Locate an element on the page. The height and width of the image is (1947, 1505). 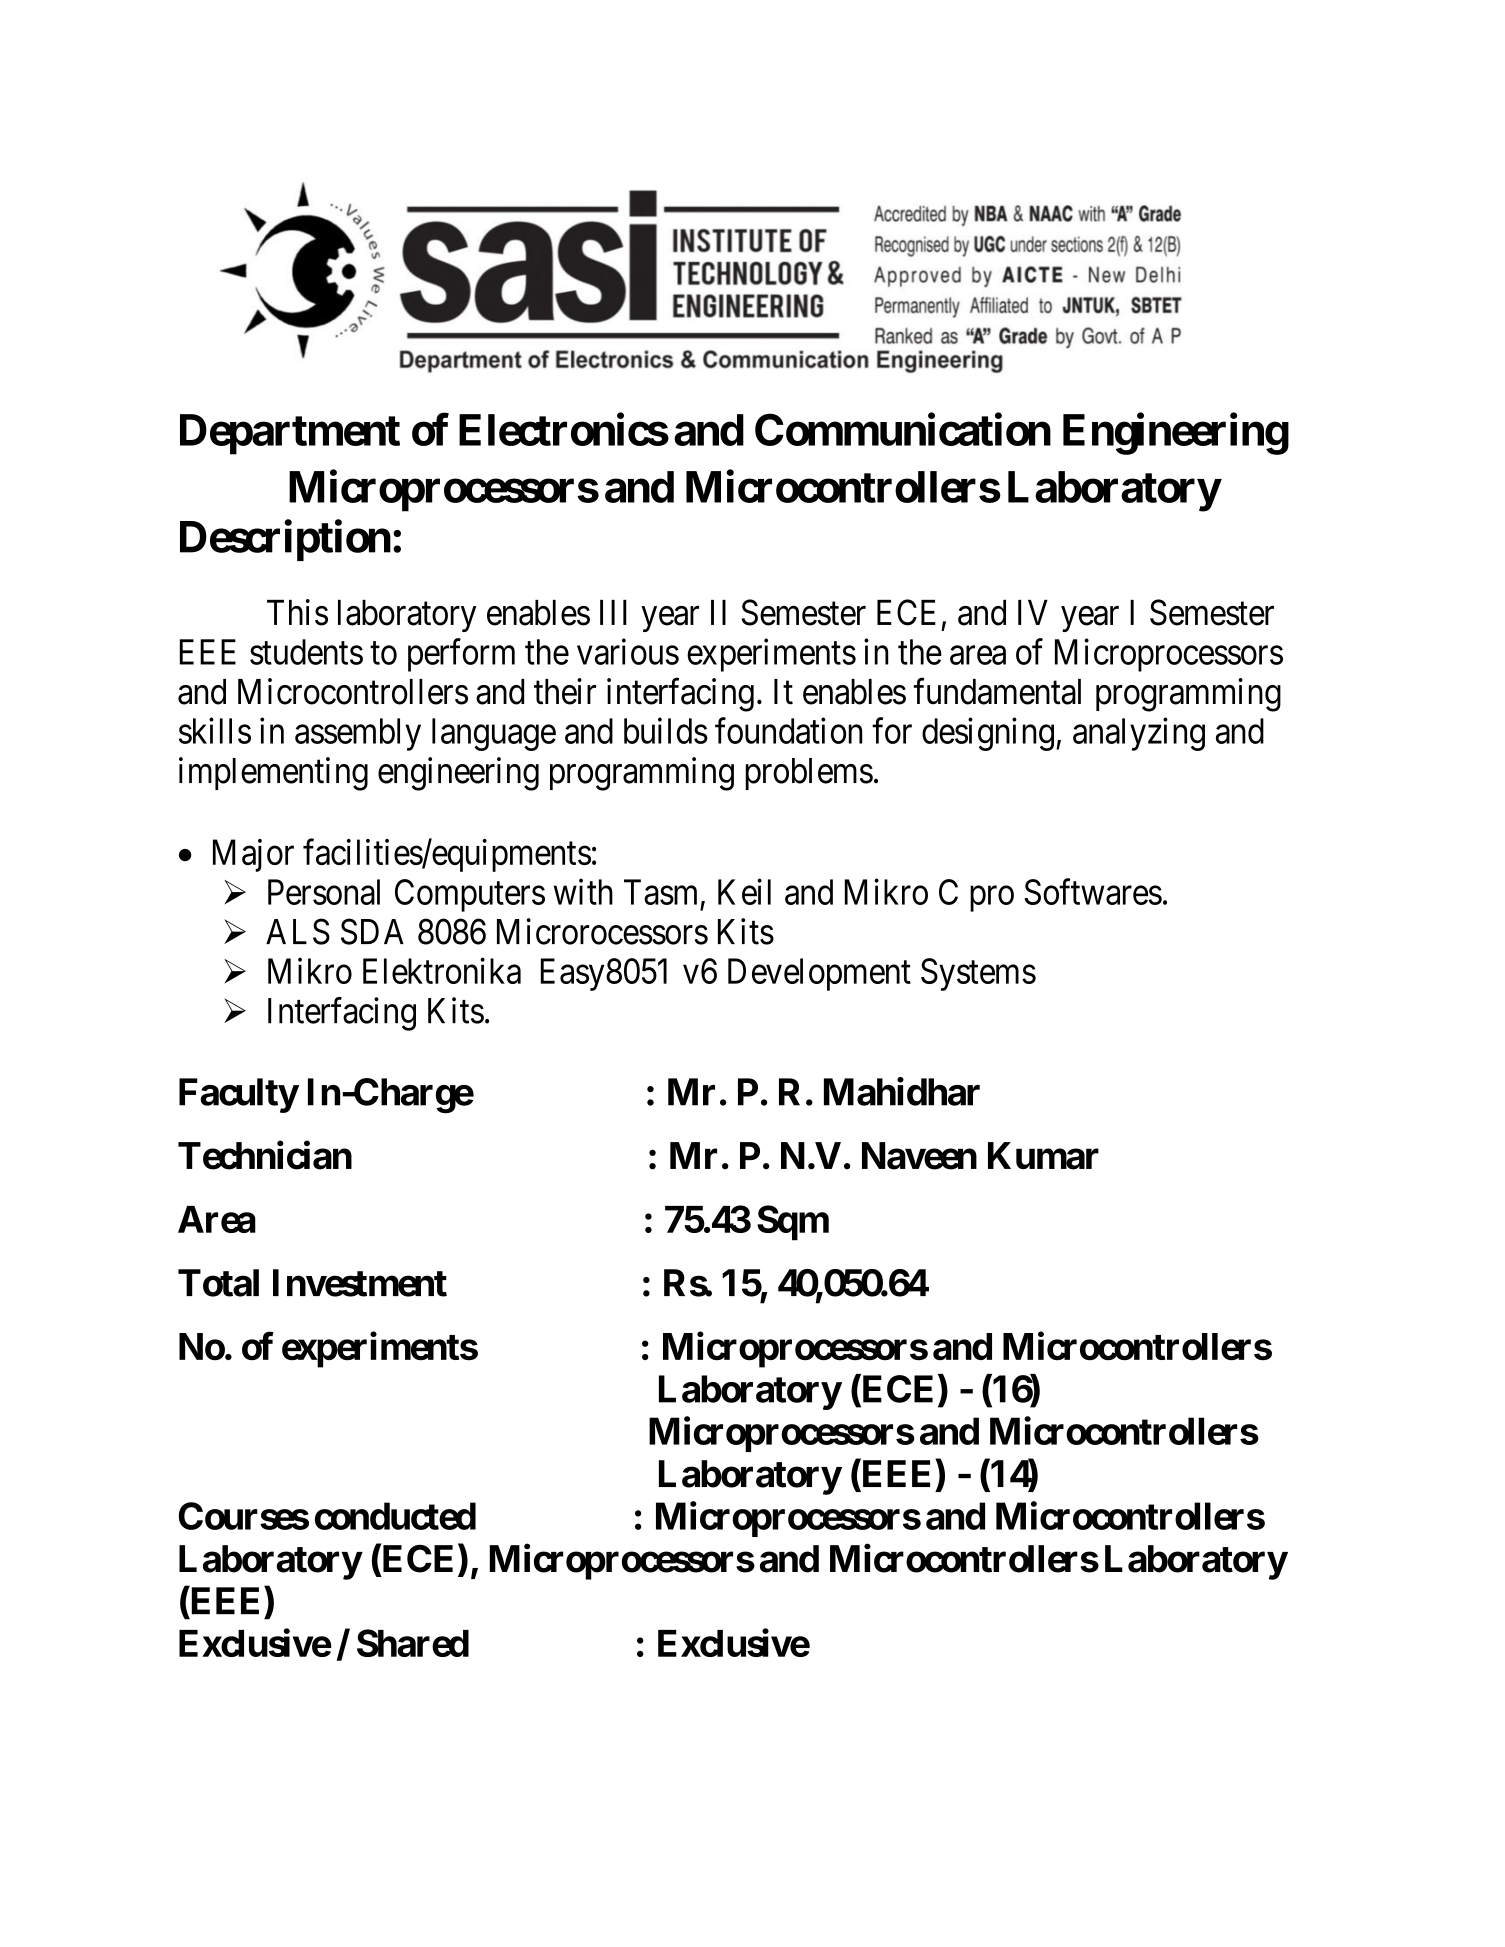
Communication is located at coordinates (903, 429).
